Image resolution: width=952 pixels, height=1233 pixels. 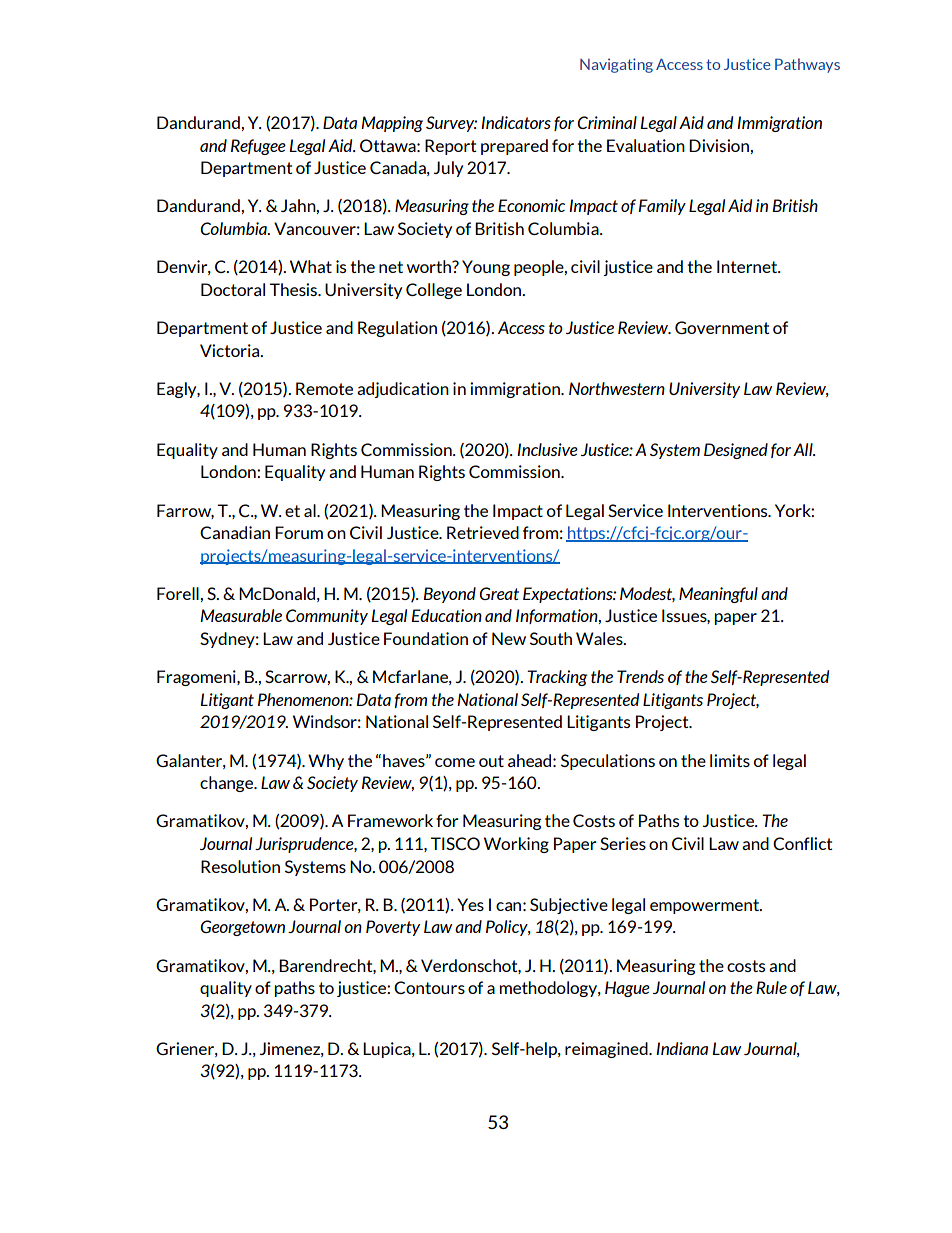 What do you see at coordinates (483, 532) in the screenshot?
I see `Retrieved` at bounding box center [483, 532].
